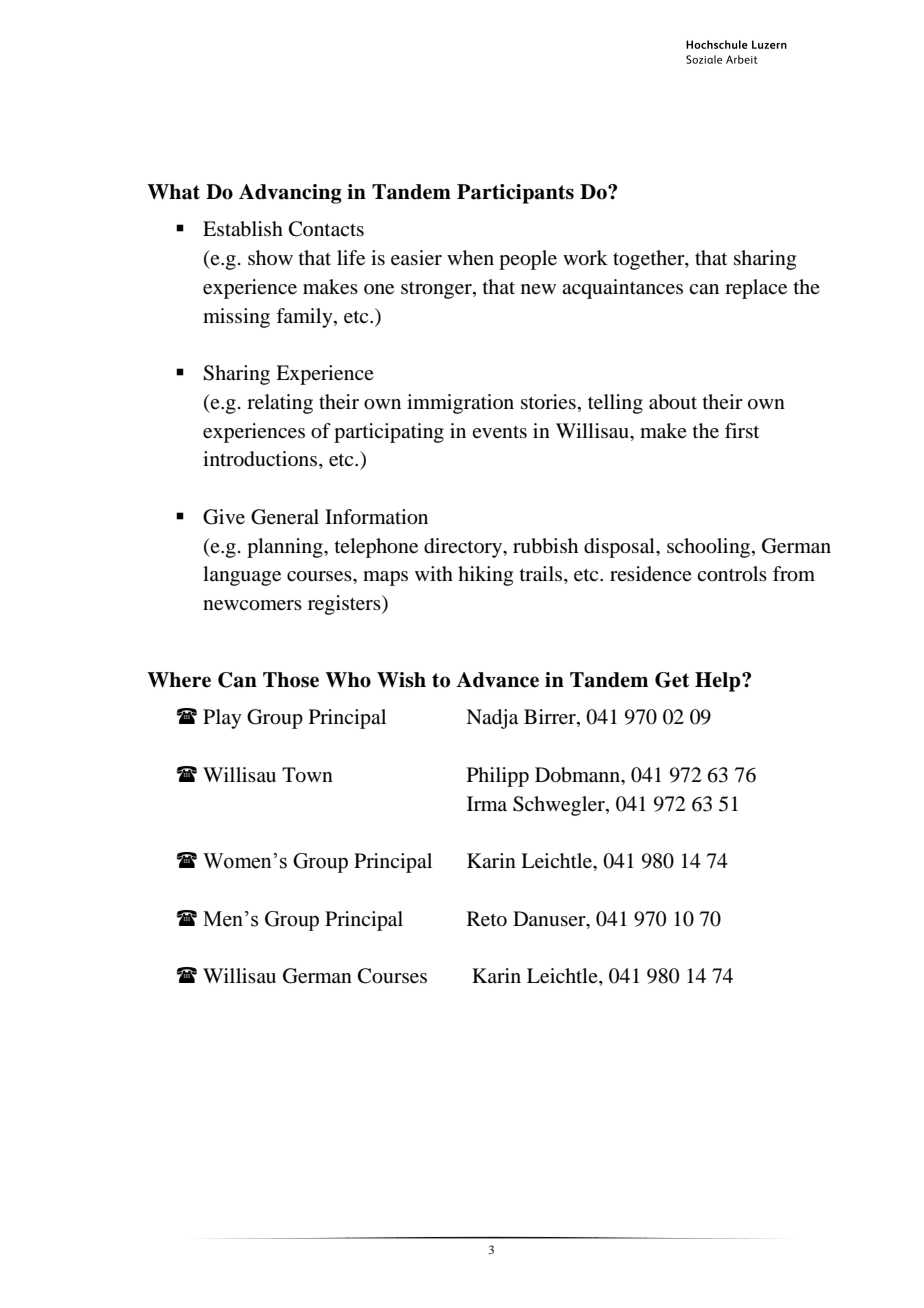 The height and width of the page is (1308, 924). I want to click on Reto, so click(487, 919).
